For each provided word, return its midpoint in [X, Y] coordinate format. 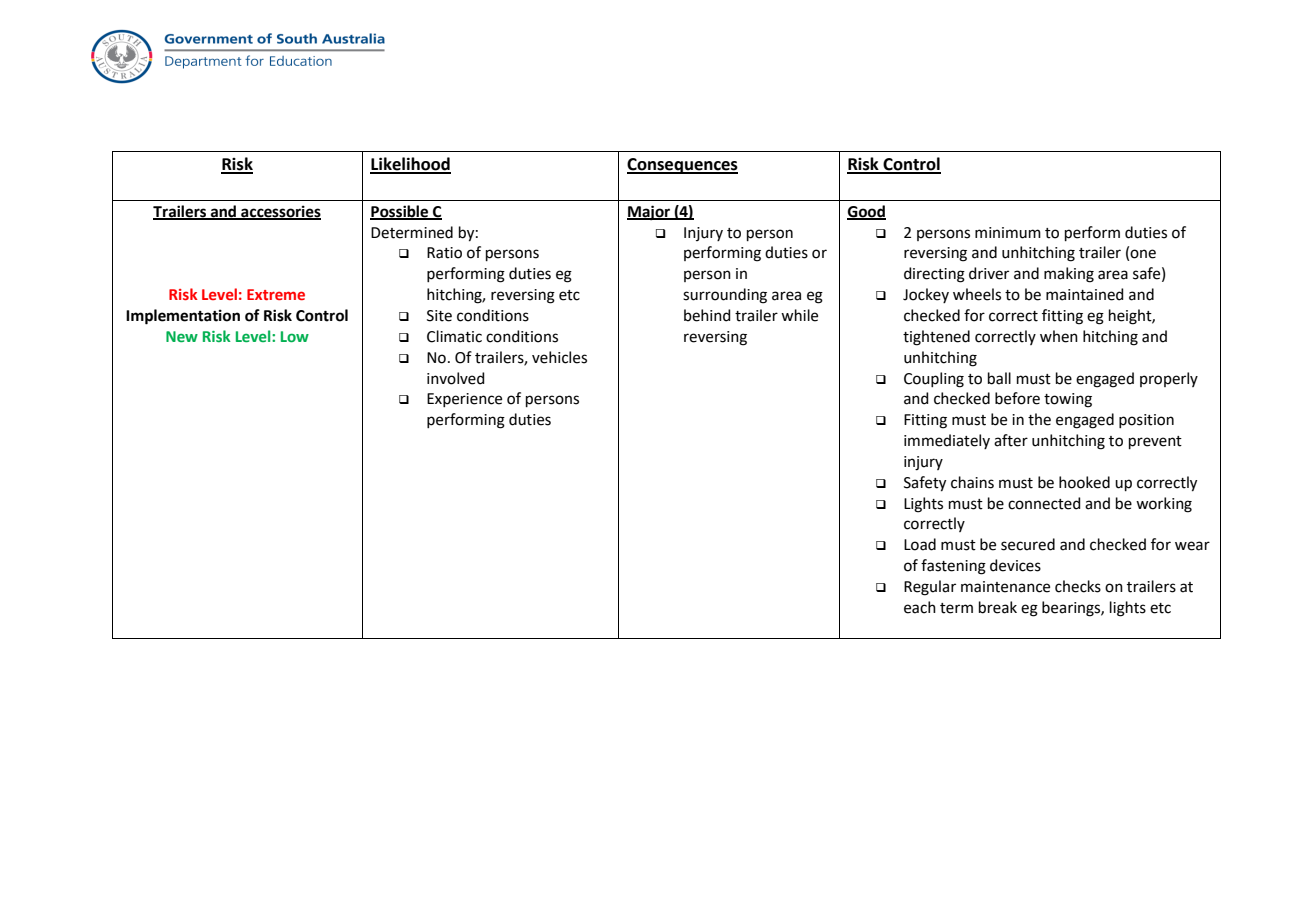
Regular [930, 588]
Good [866, 212]
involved [456, 378]
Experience [464, 400]
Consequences [682, 166]
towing [1068, 400]
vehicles [559, 357]
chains [972, 482]
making [1069, 275]
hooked [1084, 482]
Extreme [276, 294]
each [920, 607]
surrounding [725, 296]
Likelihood [410, 165]
